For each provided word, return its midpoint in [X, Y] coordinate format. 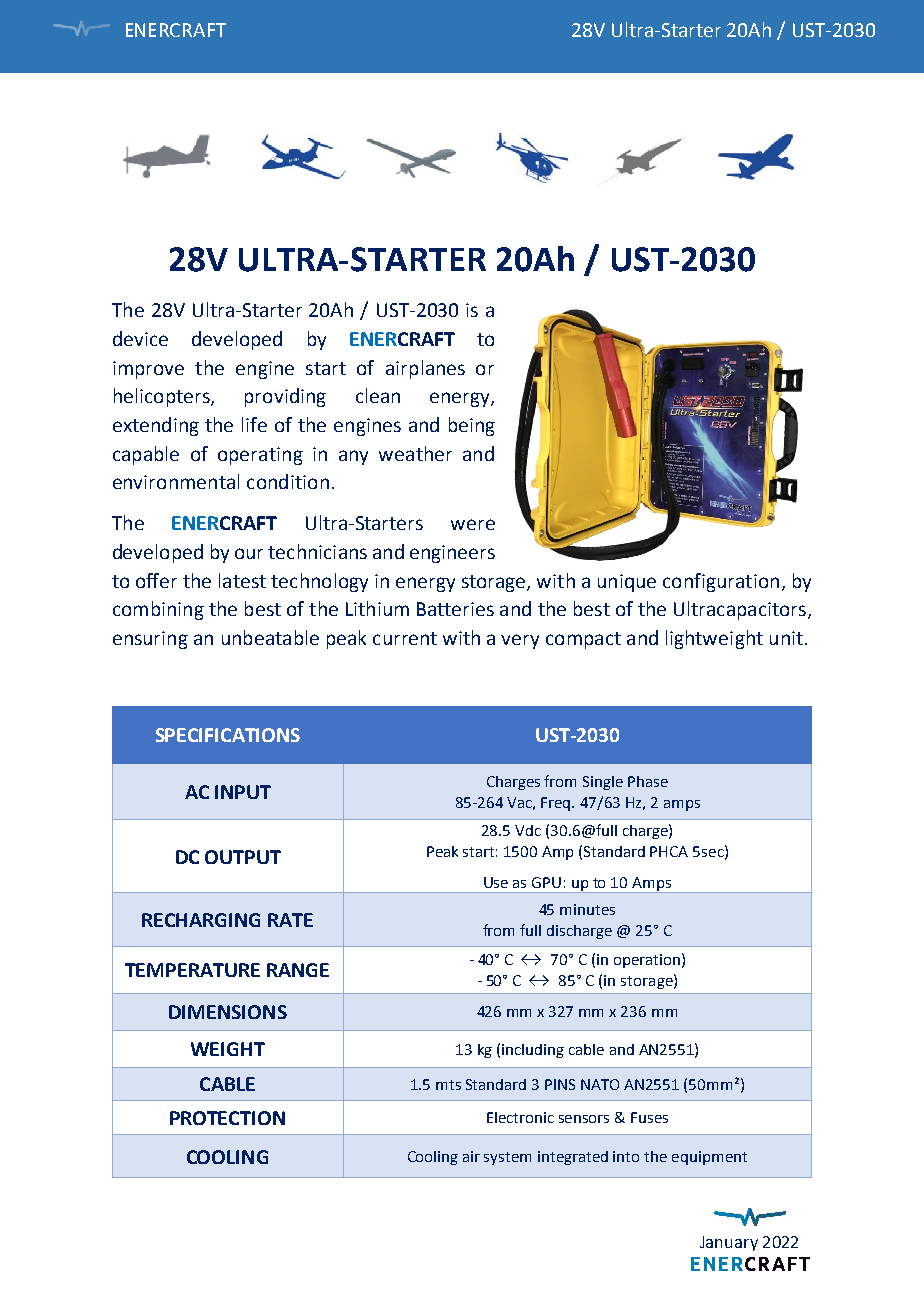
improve [148, 370]
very [520, 641]
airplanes [425, 369]
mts [448, 1085]
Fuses [649, 1117]
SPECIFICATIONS [228, 735]
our [249, 553]
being [472, 426]
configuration [721, 582]
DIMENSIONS [228, 1012]
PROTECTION [227, 1118]
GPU [546, 882]
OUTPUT [243, 857]
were [473, 524]
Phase [648, 781]
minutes [587, 909]
